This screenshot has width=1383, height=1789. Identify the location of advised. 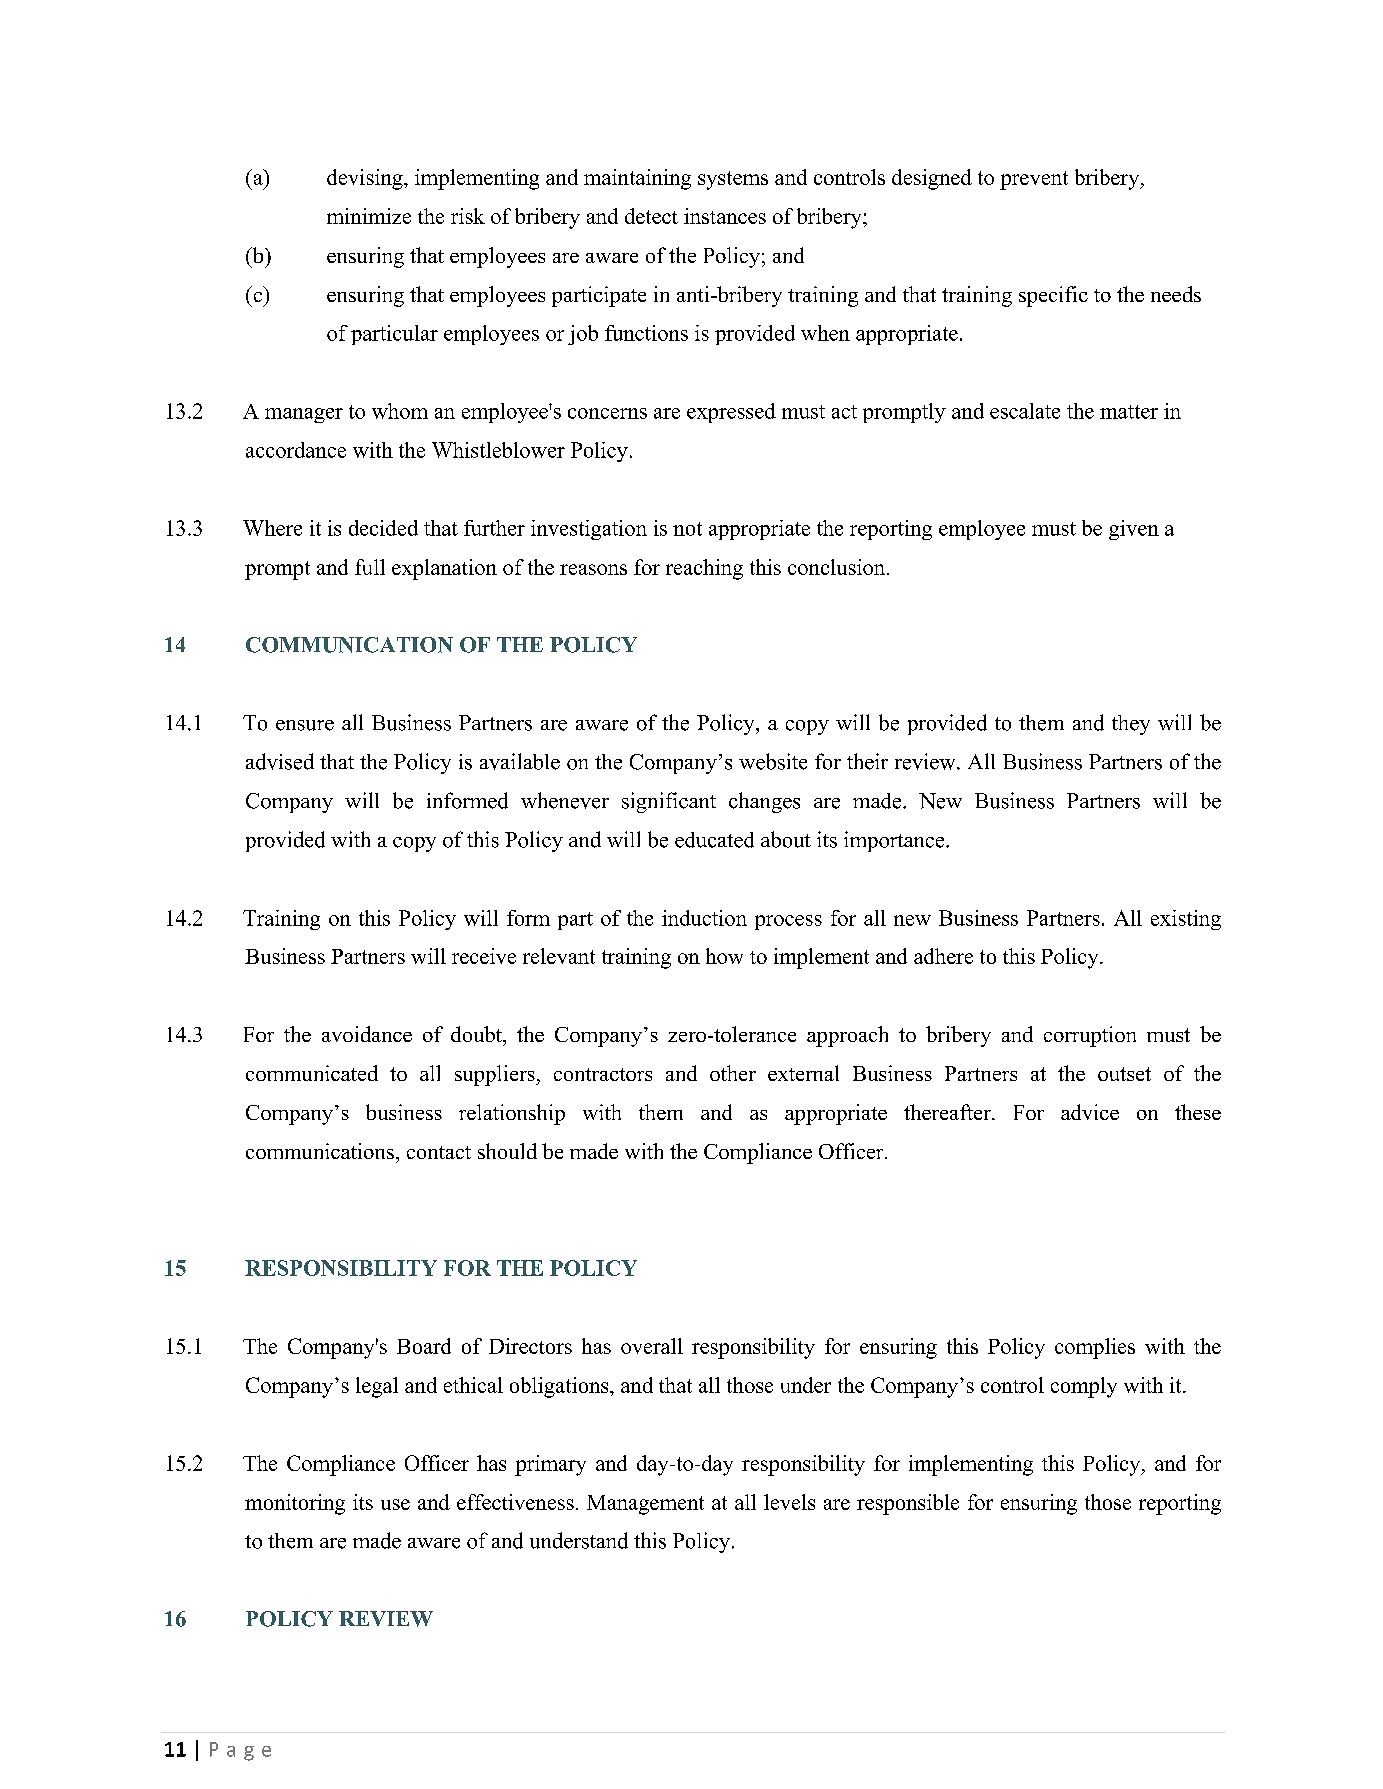
(280, 761).
